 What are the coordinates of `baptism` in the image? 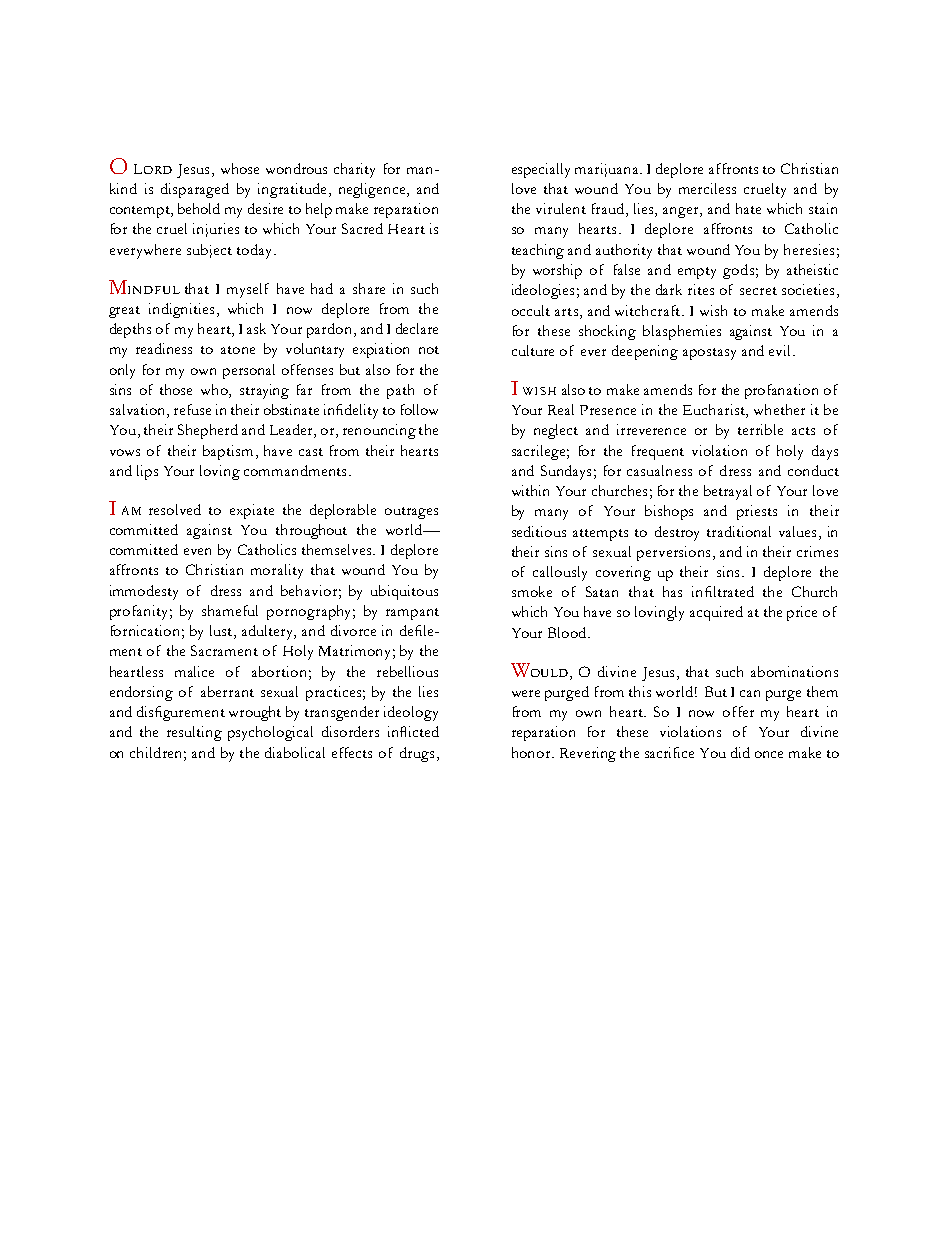 It's located at (228, 452).
